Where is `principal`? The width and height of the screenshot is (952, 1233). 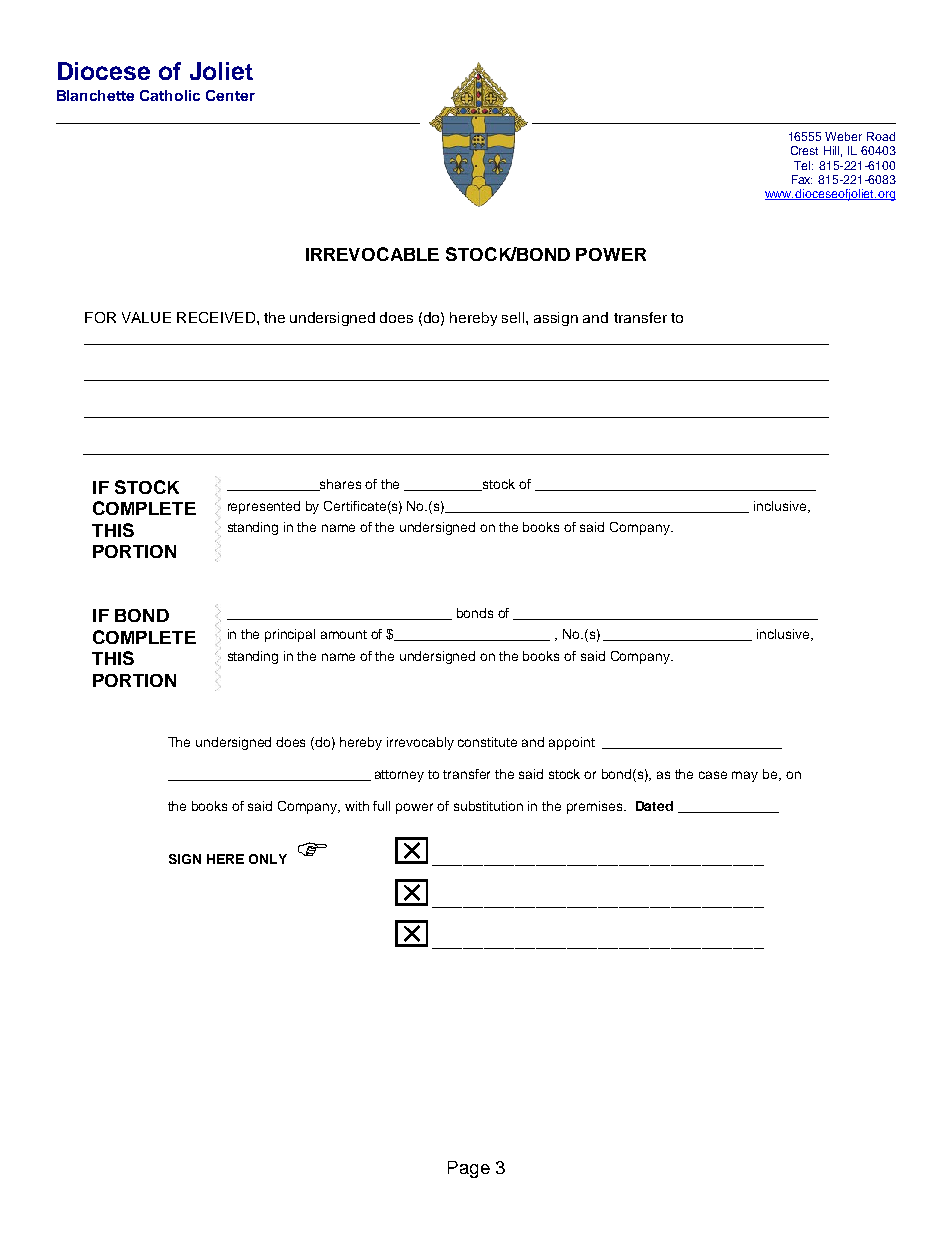 principal is located at coordinates (290, 635).
